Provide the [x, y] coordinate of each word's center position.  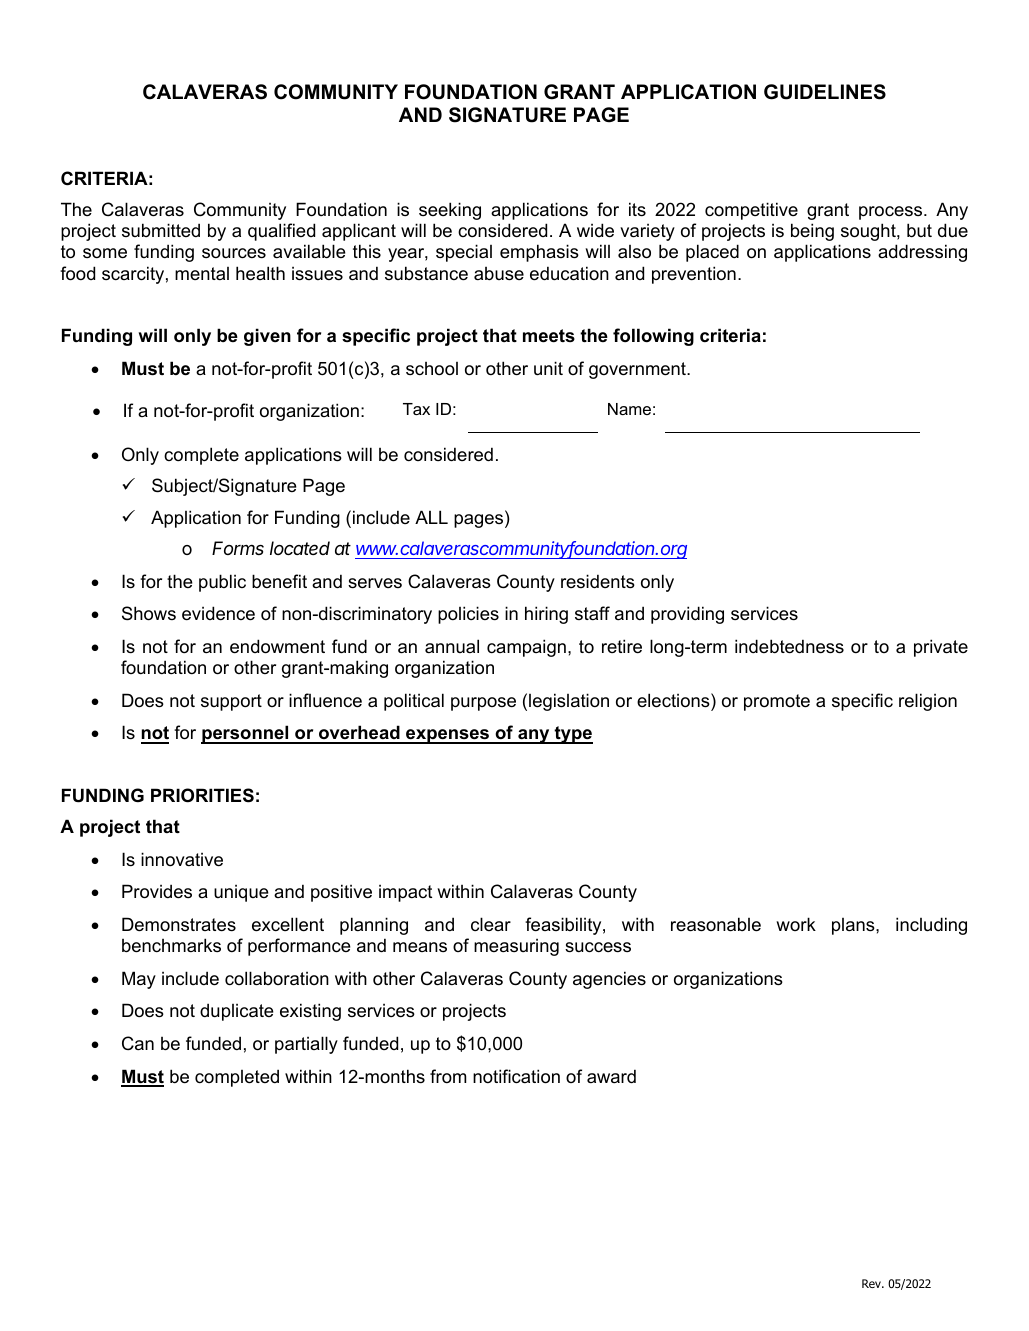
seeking [450, 211]
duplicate [237, 1012]
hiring [546, 615]
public [222, 583]
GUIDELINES [825, 92]
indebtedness [789, 646]
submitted [161, 230]
